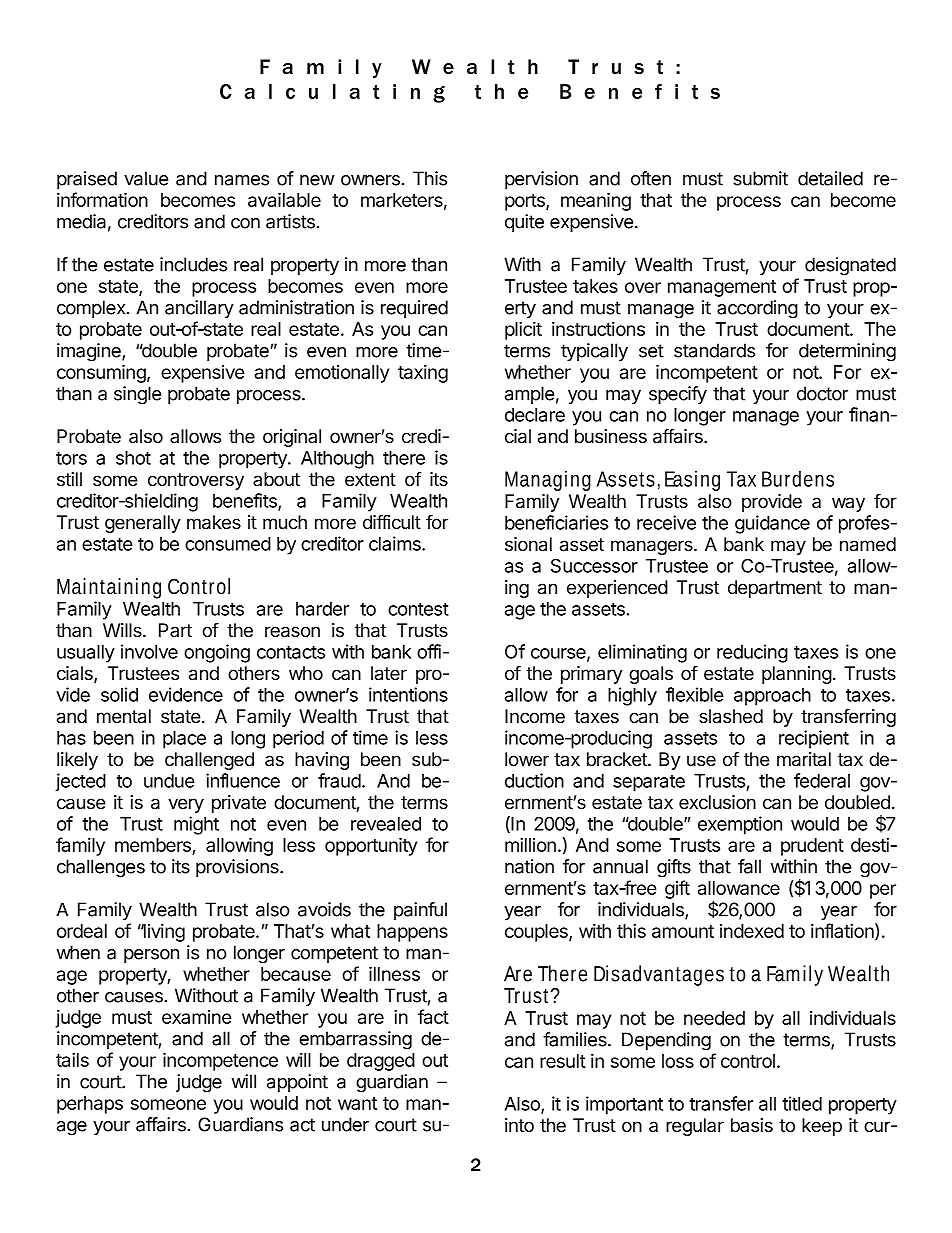  What do you see at coordinates (802, 1103) in the screenshot?
I see `titled` at bounding box center [802, 1103].
